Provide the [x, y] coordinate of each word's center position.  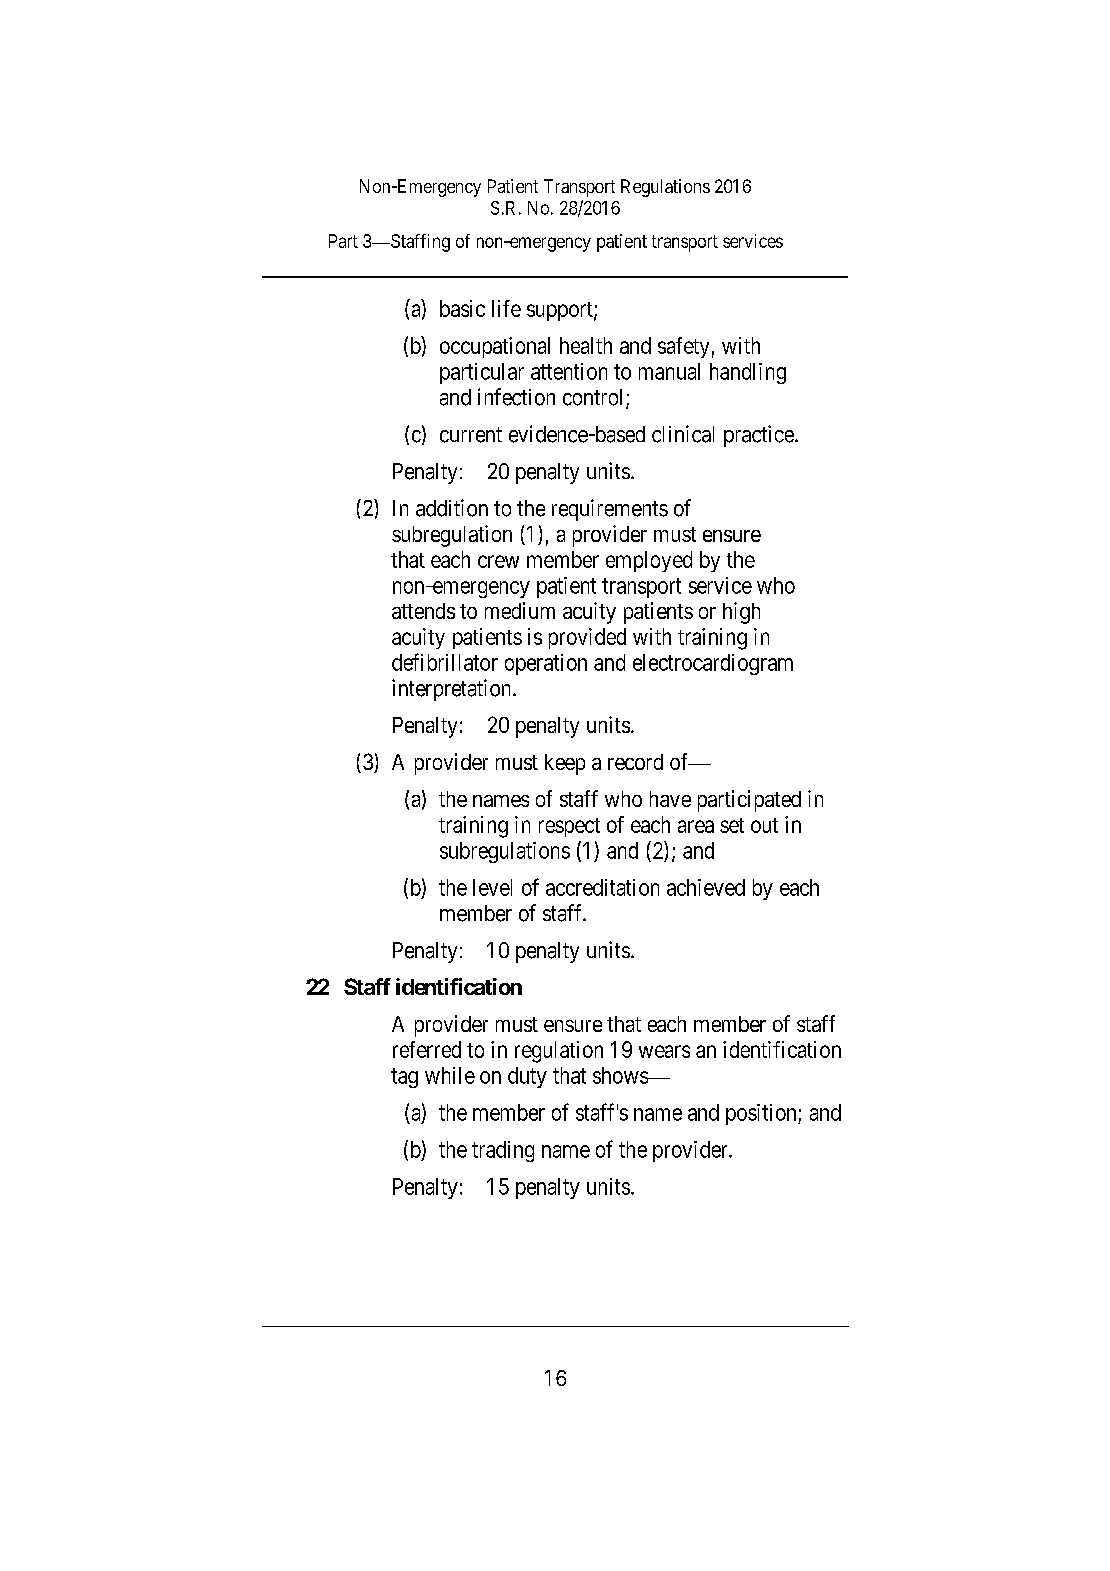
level [492, 887]
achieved [706, 887]
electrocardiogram [713, 664]
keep [565, 764]
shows [621, 1075]
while [450, 1075]
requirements [610, 510]
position [762, 1114]
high [741, 613]
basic [462, 308]
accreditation [602, 887]
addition [452, 508]
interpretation [453, 690]
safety [683, 347]
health [586, 345]
